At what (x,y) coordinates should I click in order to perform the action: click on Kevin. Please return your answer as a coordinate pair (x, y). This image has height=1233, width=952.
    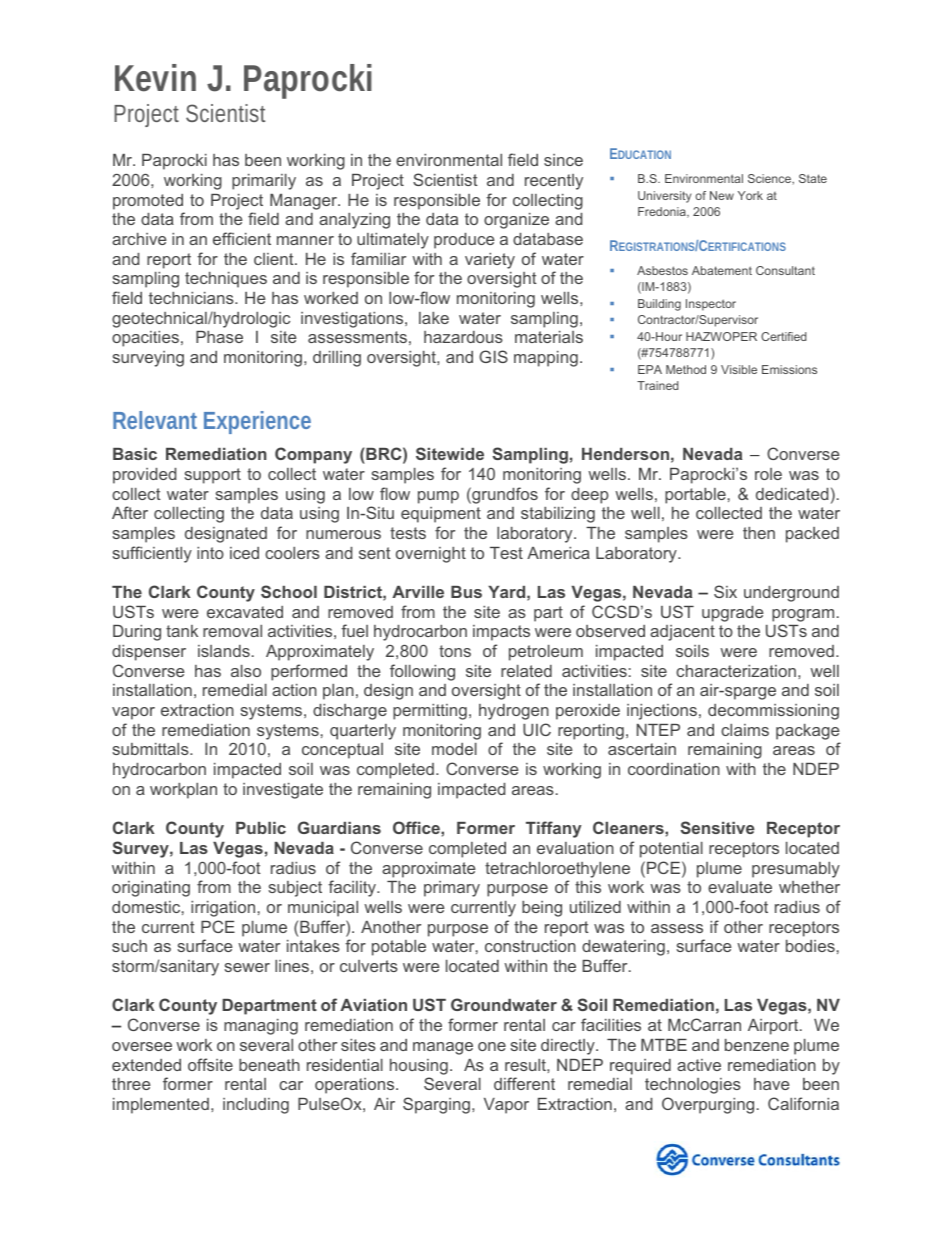
    Looking at the image, I should click on (155, 78).
